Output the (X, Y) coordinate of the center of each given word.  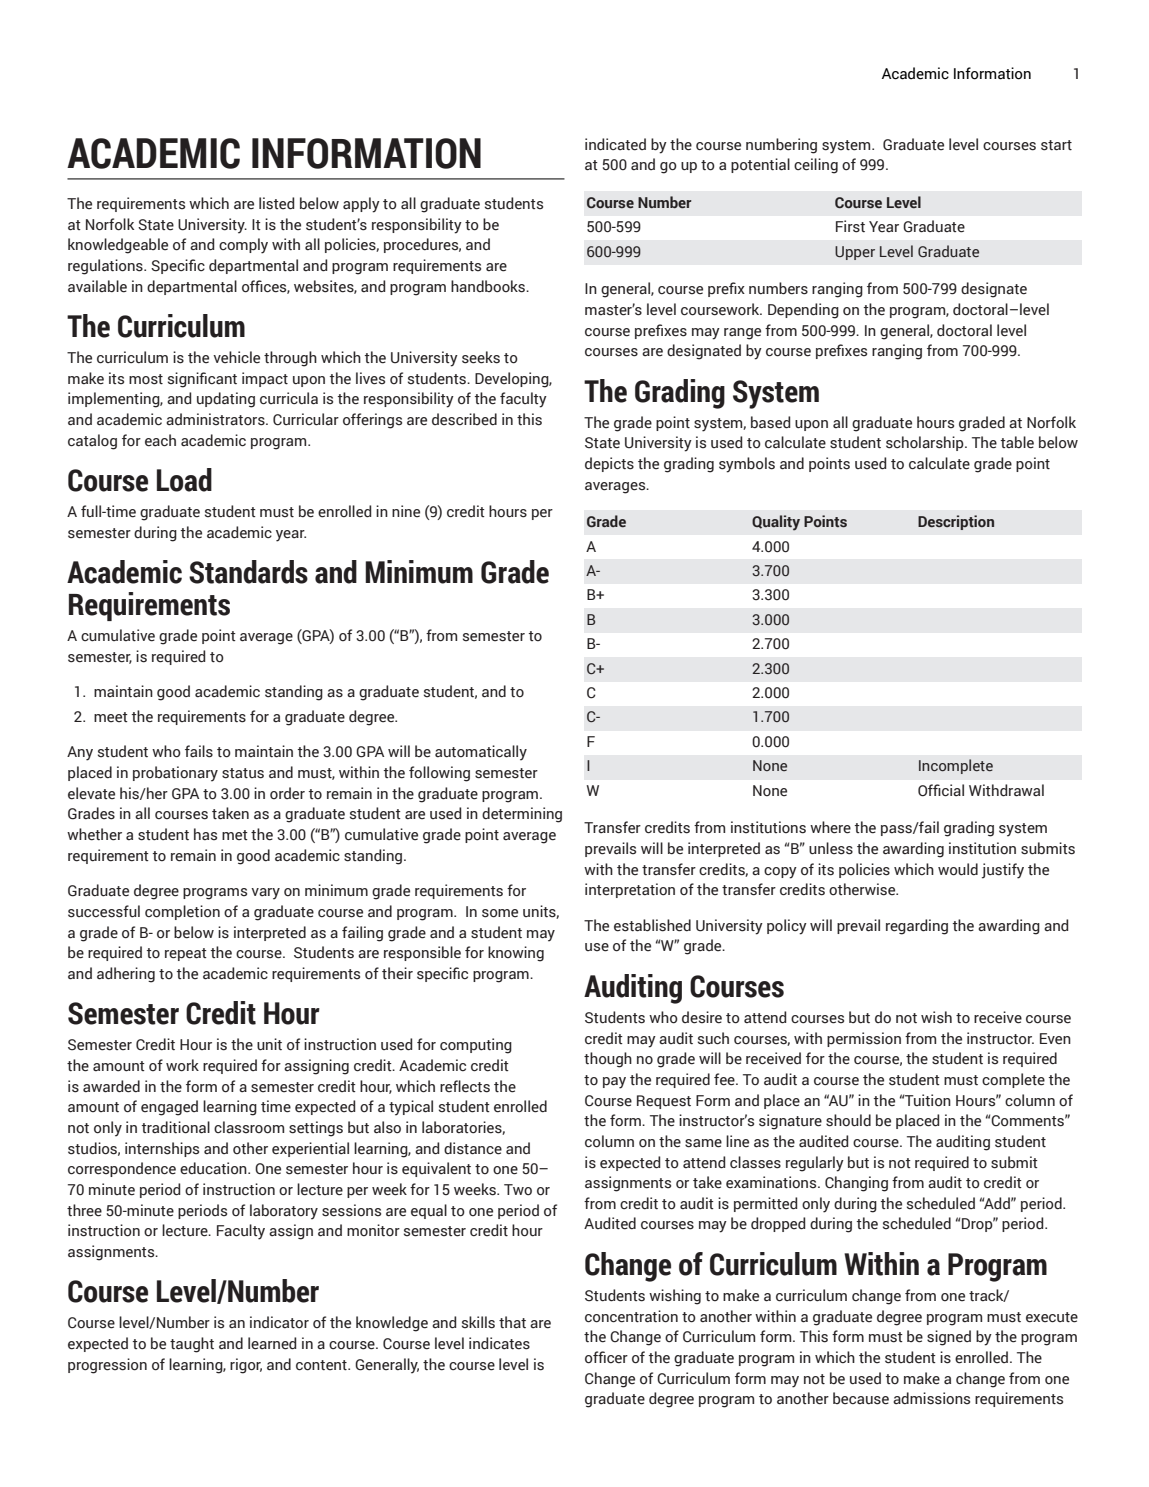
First (850, 226)
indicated (615, 144)
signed (949, 1338)
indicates (499, 1343)
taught (192, 1345)
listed (276, 203)
